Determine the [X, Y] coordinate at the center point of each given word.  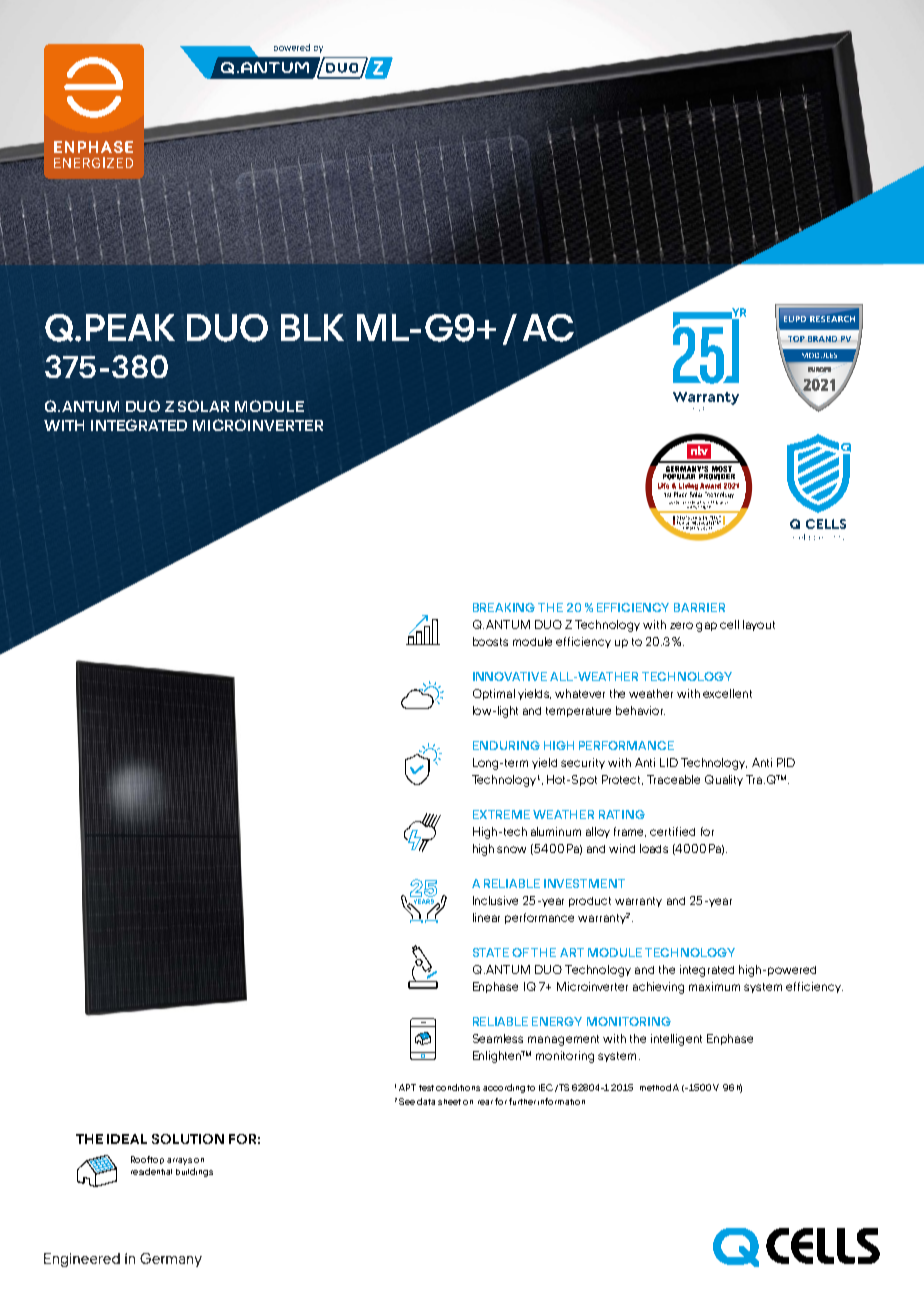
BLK [312, 327]
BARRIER [699, 607]
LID [669, 762]
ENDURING [506, 745]
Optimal [494, 694]
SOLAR [203, 406]
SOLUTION [188, 1139]
